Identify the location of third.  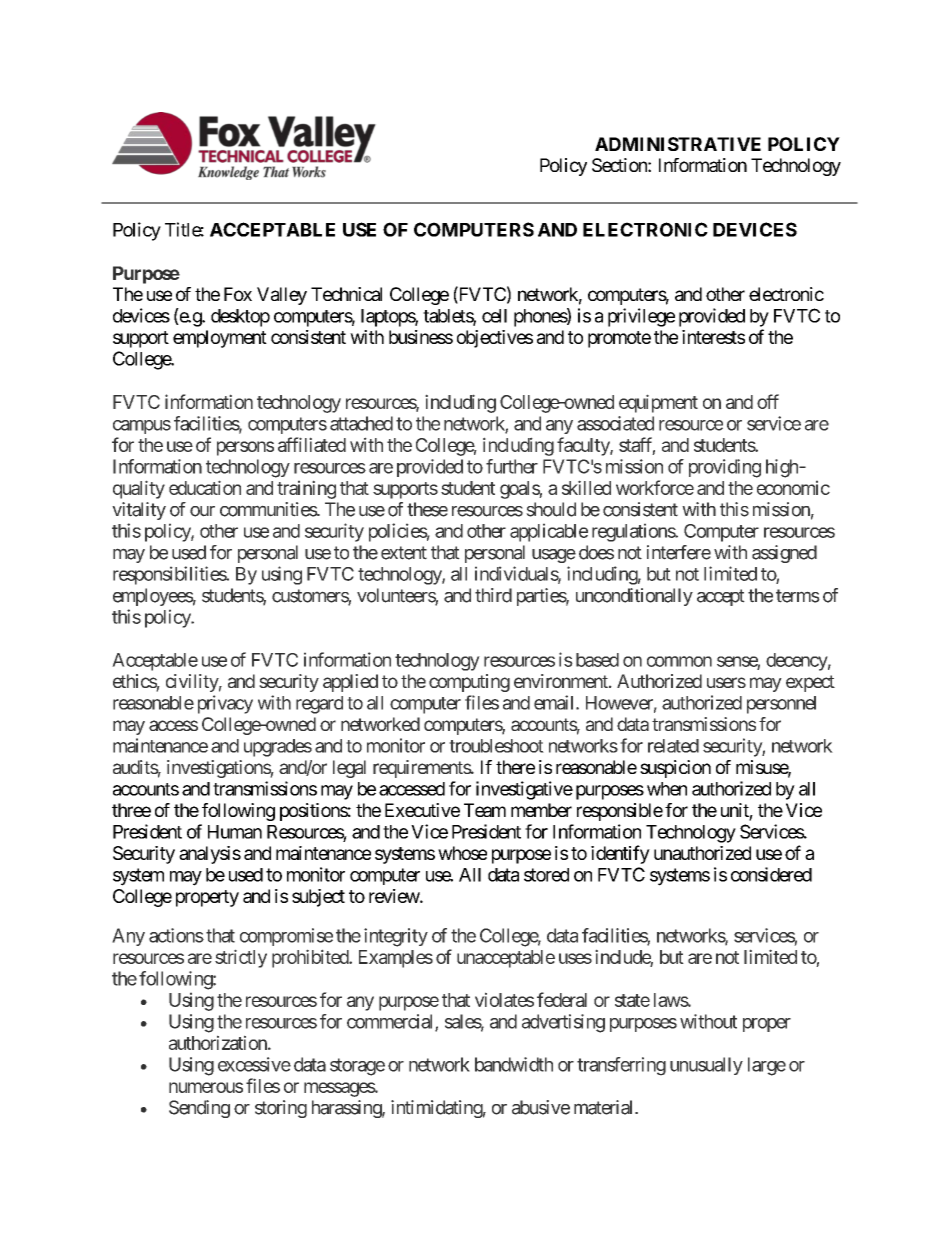
(493, 595).
